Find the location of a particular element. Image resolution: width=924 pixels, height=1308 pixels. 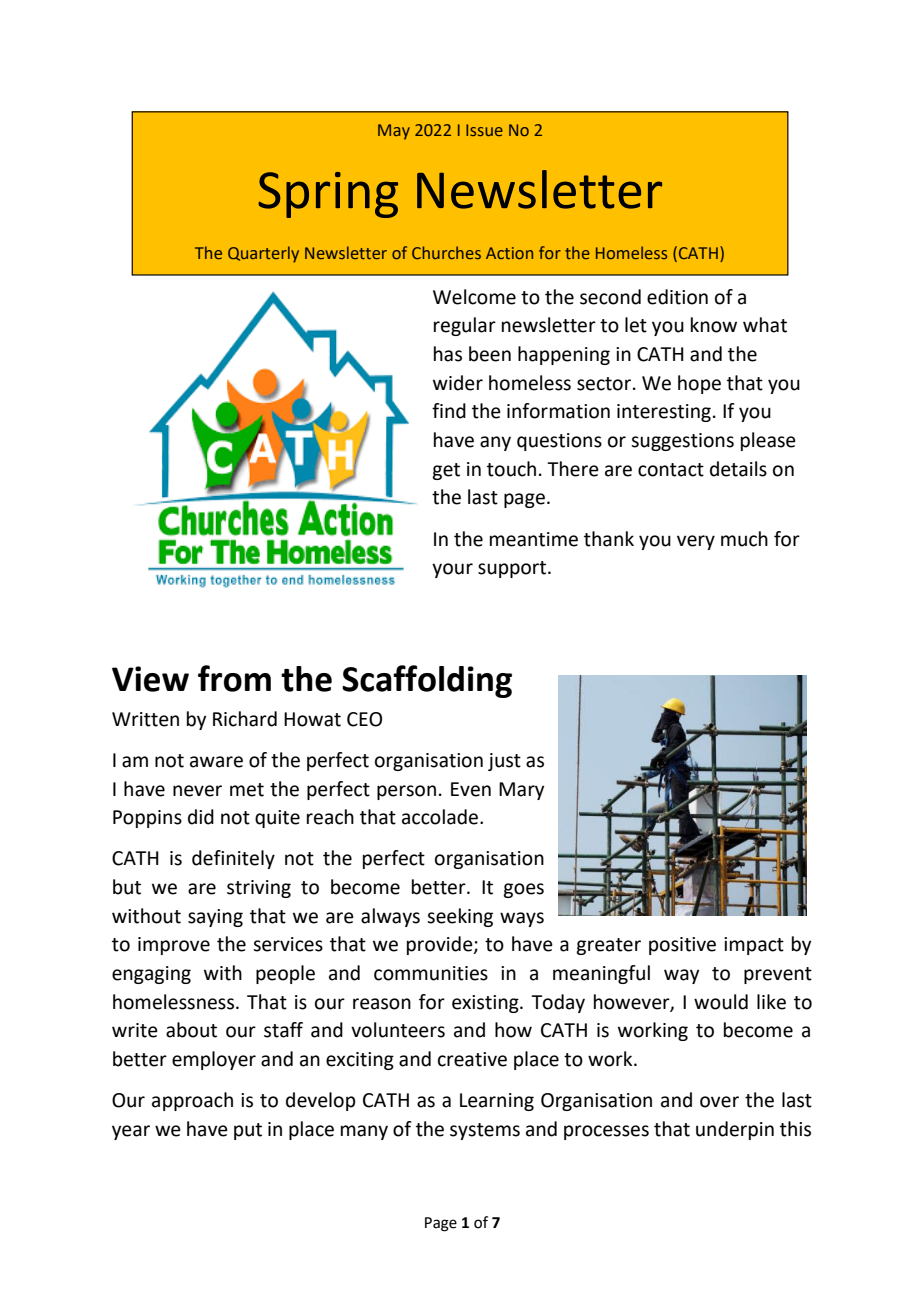

Spring is located at coordinates (328, 195).
